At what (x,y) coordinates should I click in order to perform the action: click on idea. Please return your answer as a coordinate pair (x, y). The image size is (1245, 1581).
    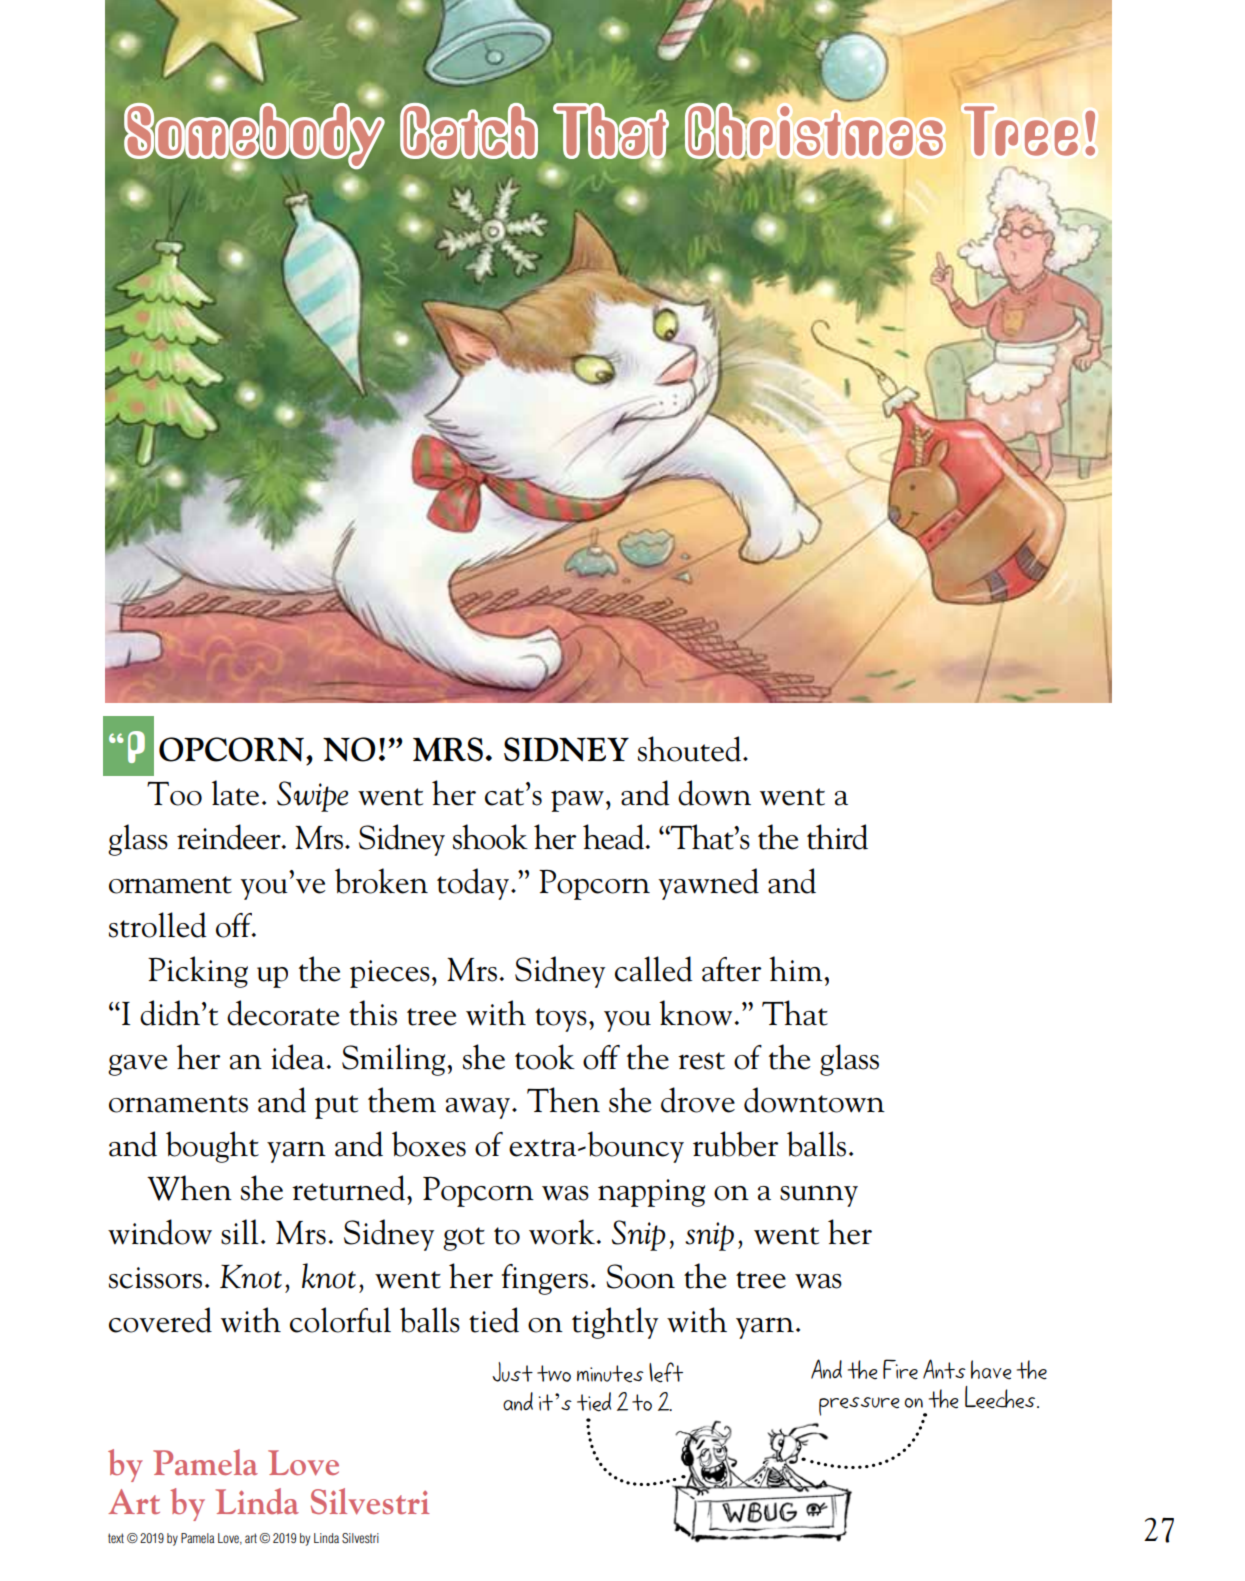
    Looking at the image, I should click on (298, 1057).
